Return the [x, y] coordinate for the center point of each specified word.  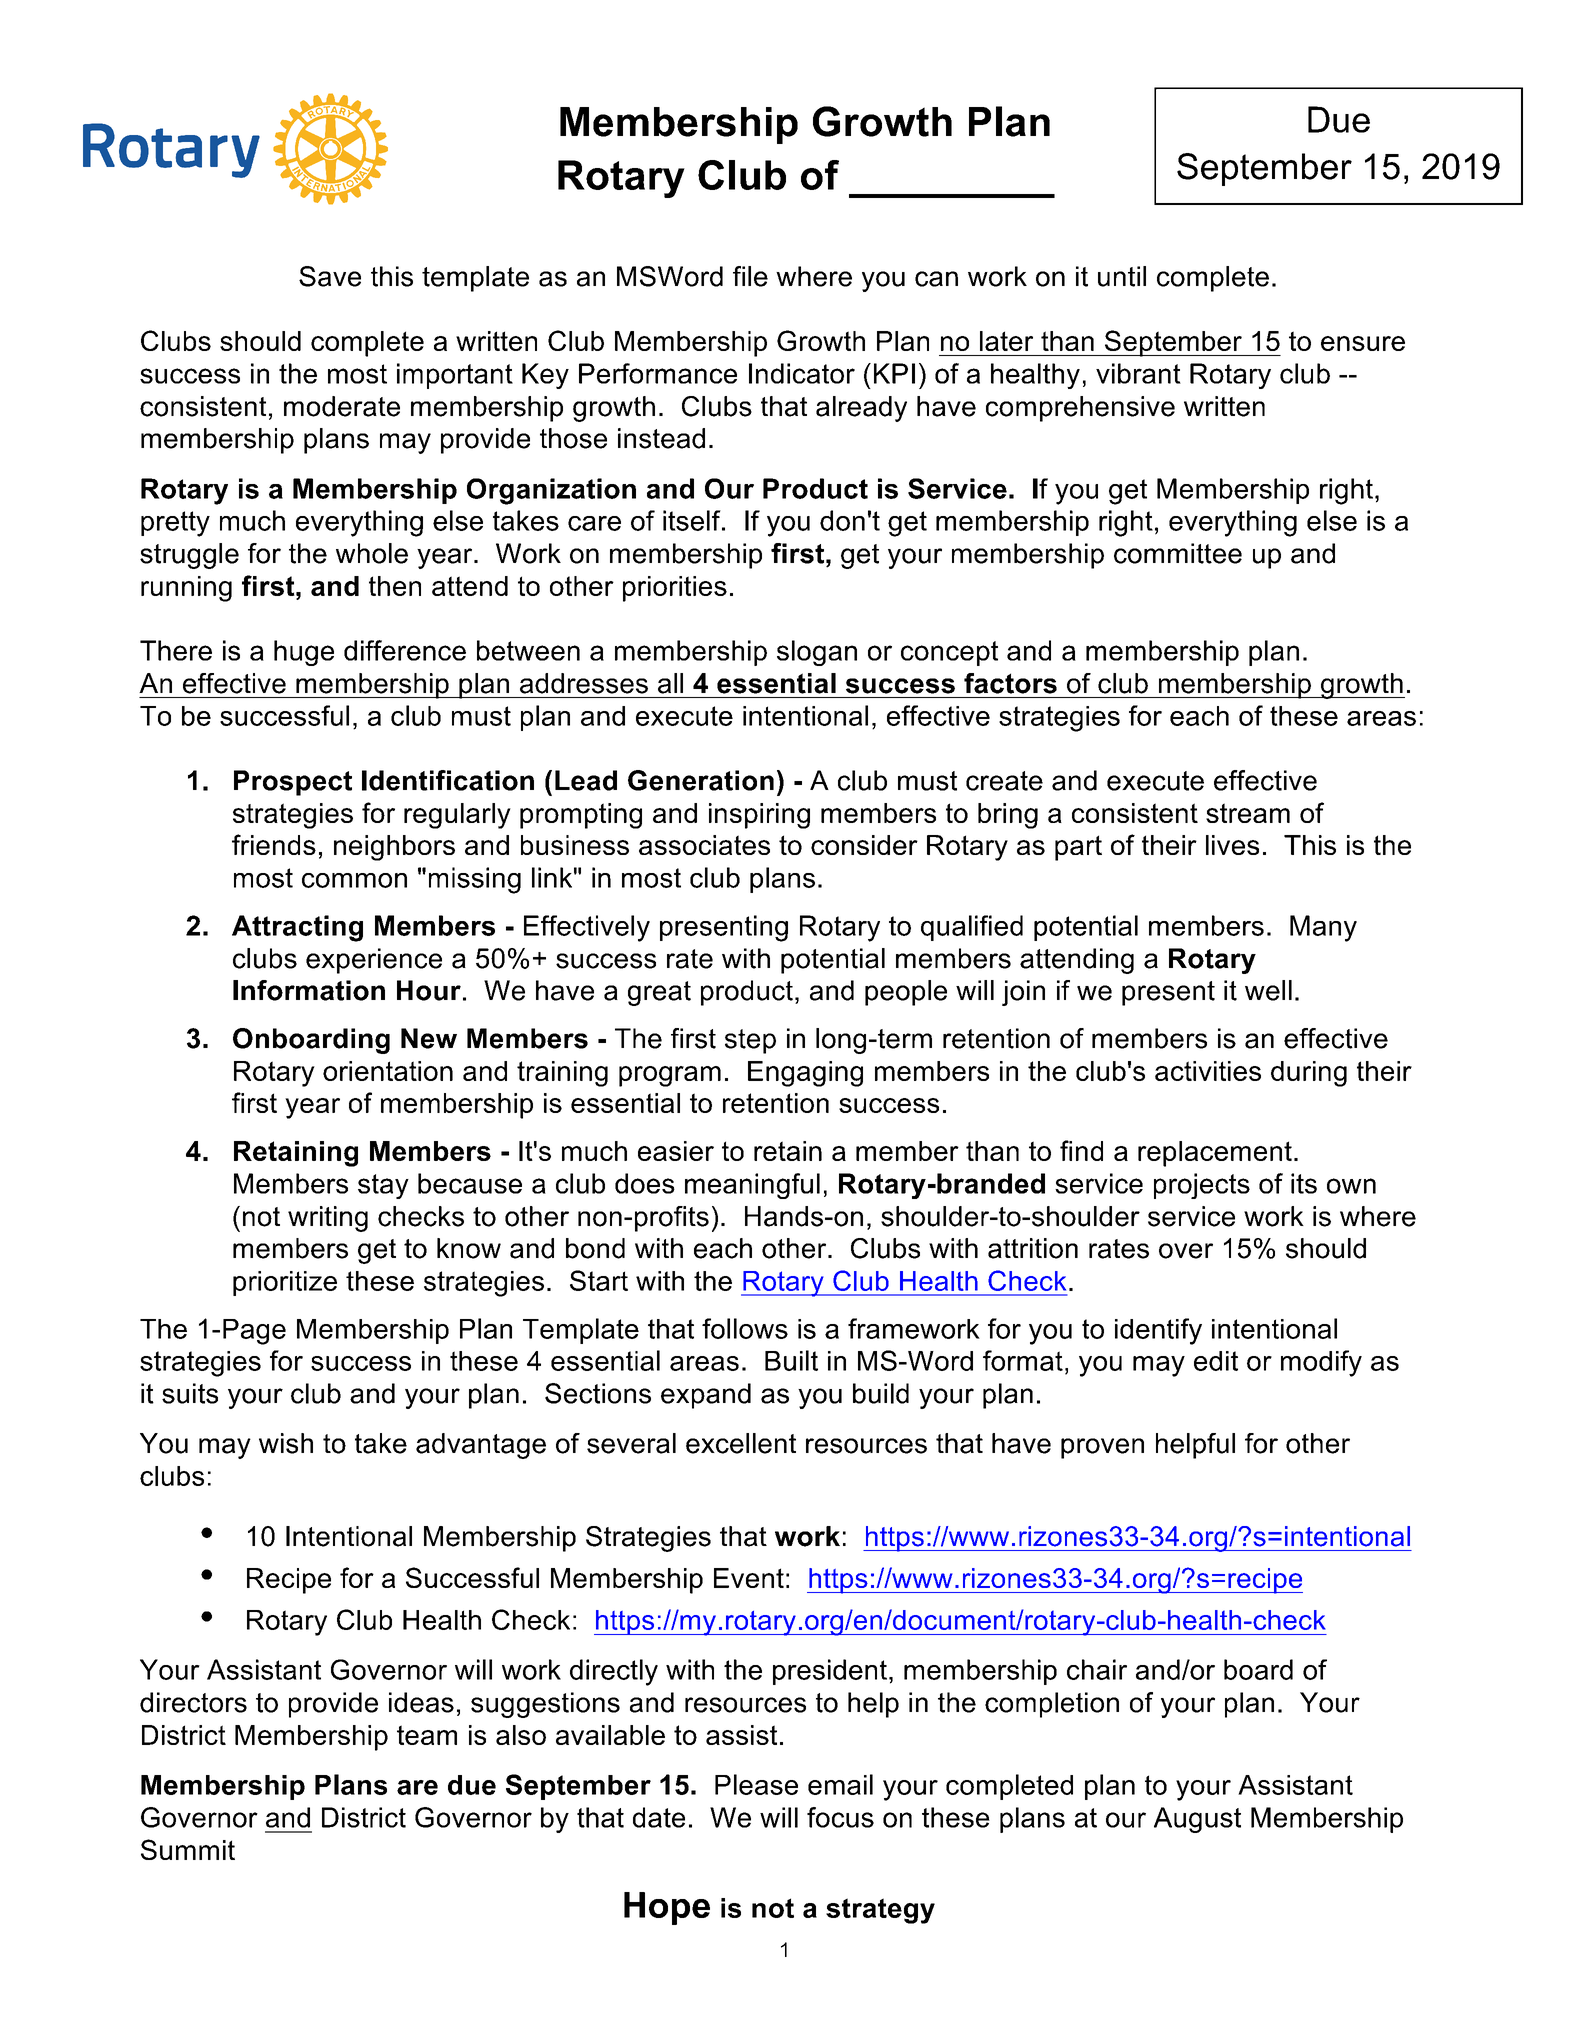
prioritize [285, 1283]
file [750, 276]
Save [330, 276]
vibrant [1138, 373]
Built [791, 1360]
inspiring [759, 816]
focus [840, 1817]
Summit [188, 1849]
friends [274, 844]
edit [1216, 1361]
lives [1232, 845]
